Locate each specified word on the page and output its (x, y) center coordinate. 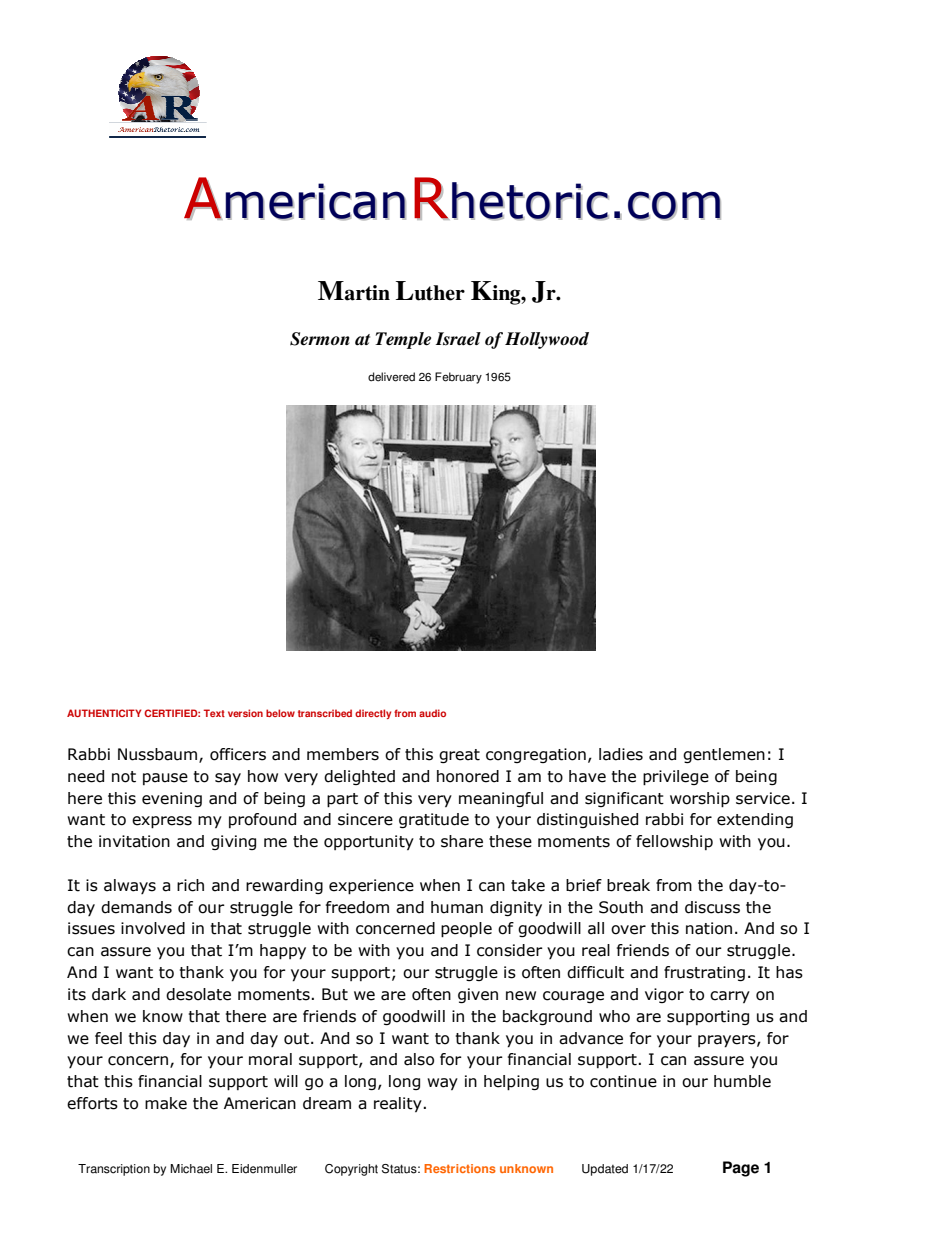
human (457, 907)
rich (190, 885)
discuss (712, 907)
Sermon (320, 339)
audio (432, 713)
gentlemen (724, 755)
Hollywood (547, 340)
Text (214, 713)
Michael (191, 1169)
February (458, 378)
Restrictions (460, 1168)
